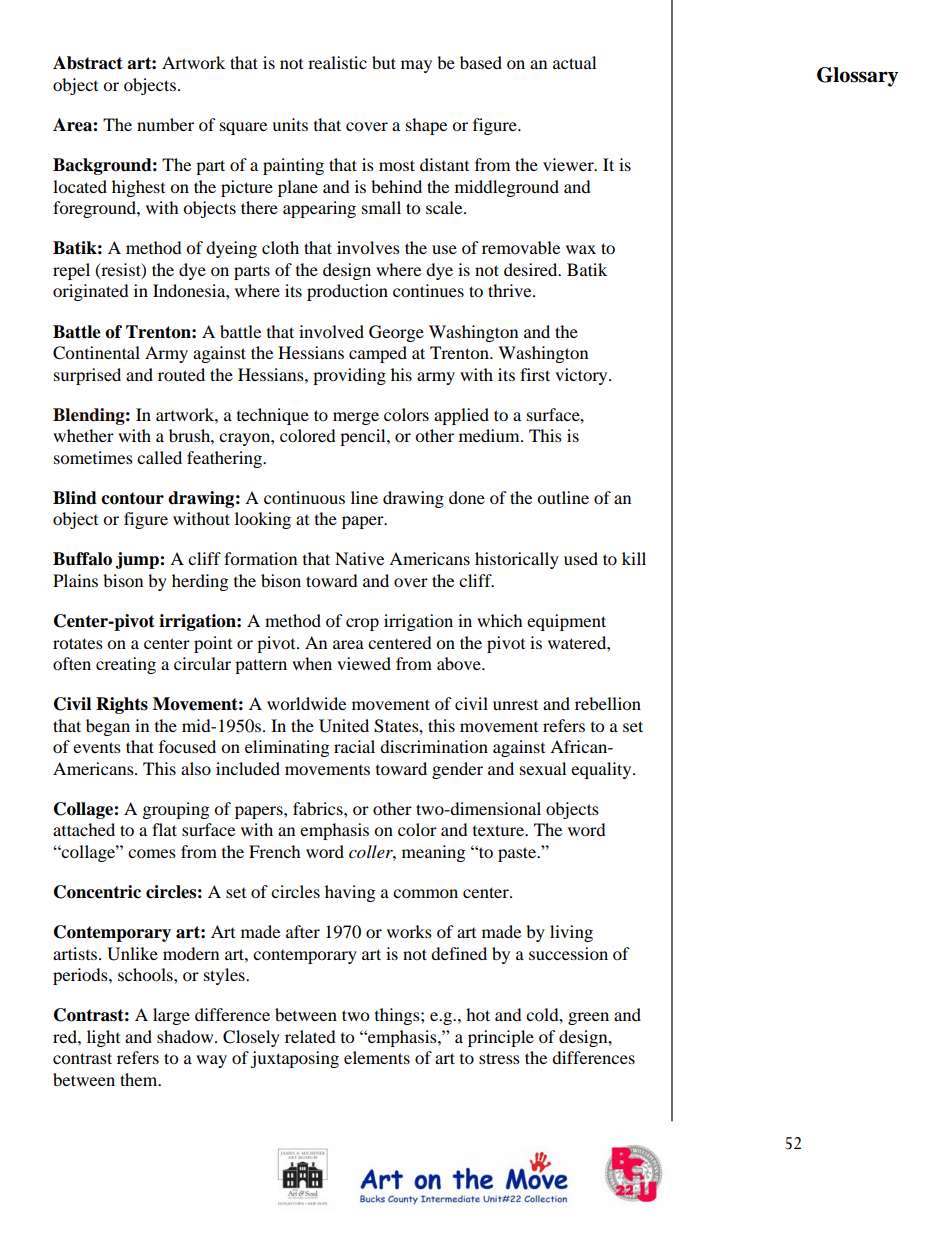  Describe the element at coordinates (396, 333) in the image. I see `George` at that location.
